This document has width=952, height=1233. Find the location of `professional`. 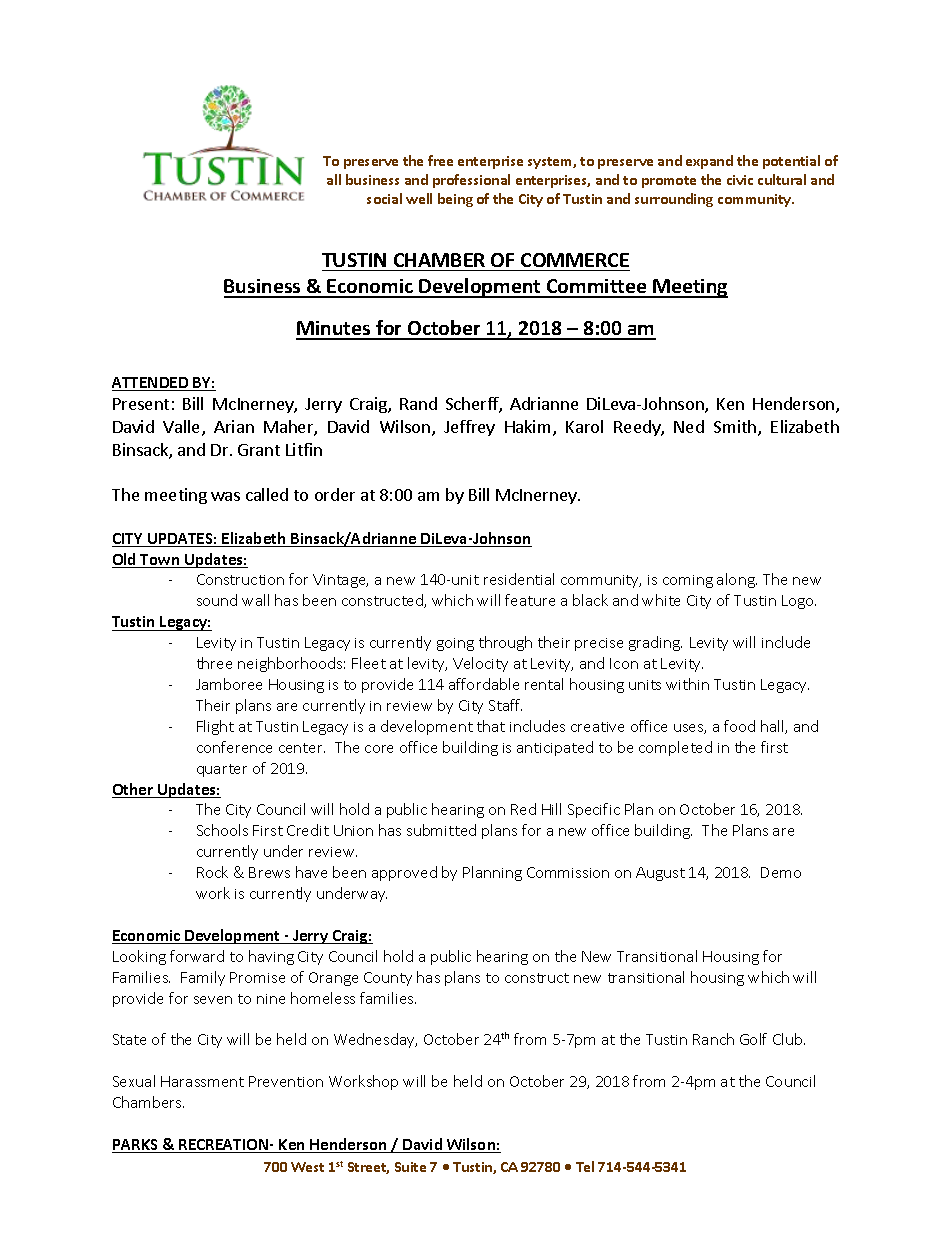

professional is located at coordinates (471, 181).
